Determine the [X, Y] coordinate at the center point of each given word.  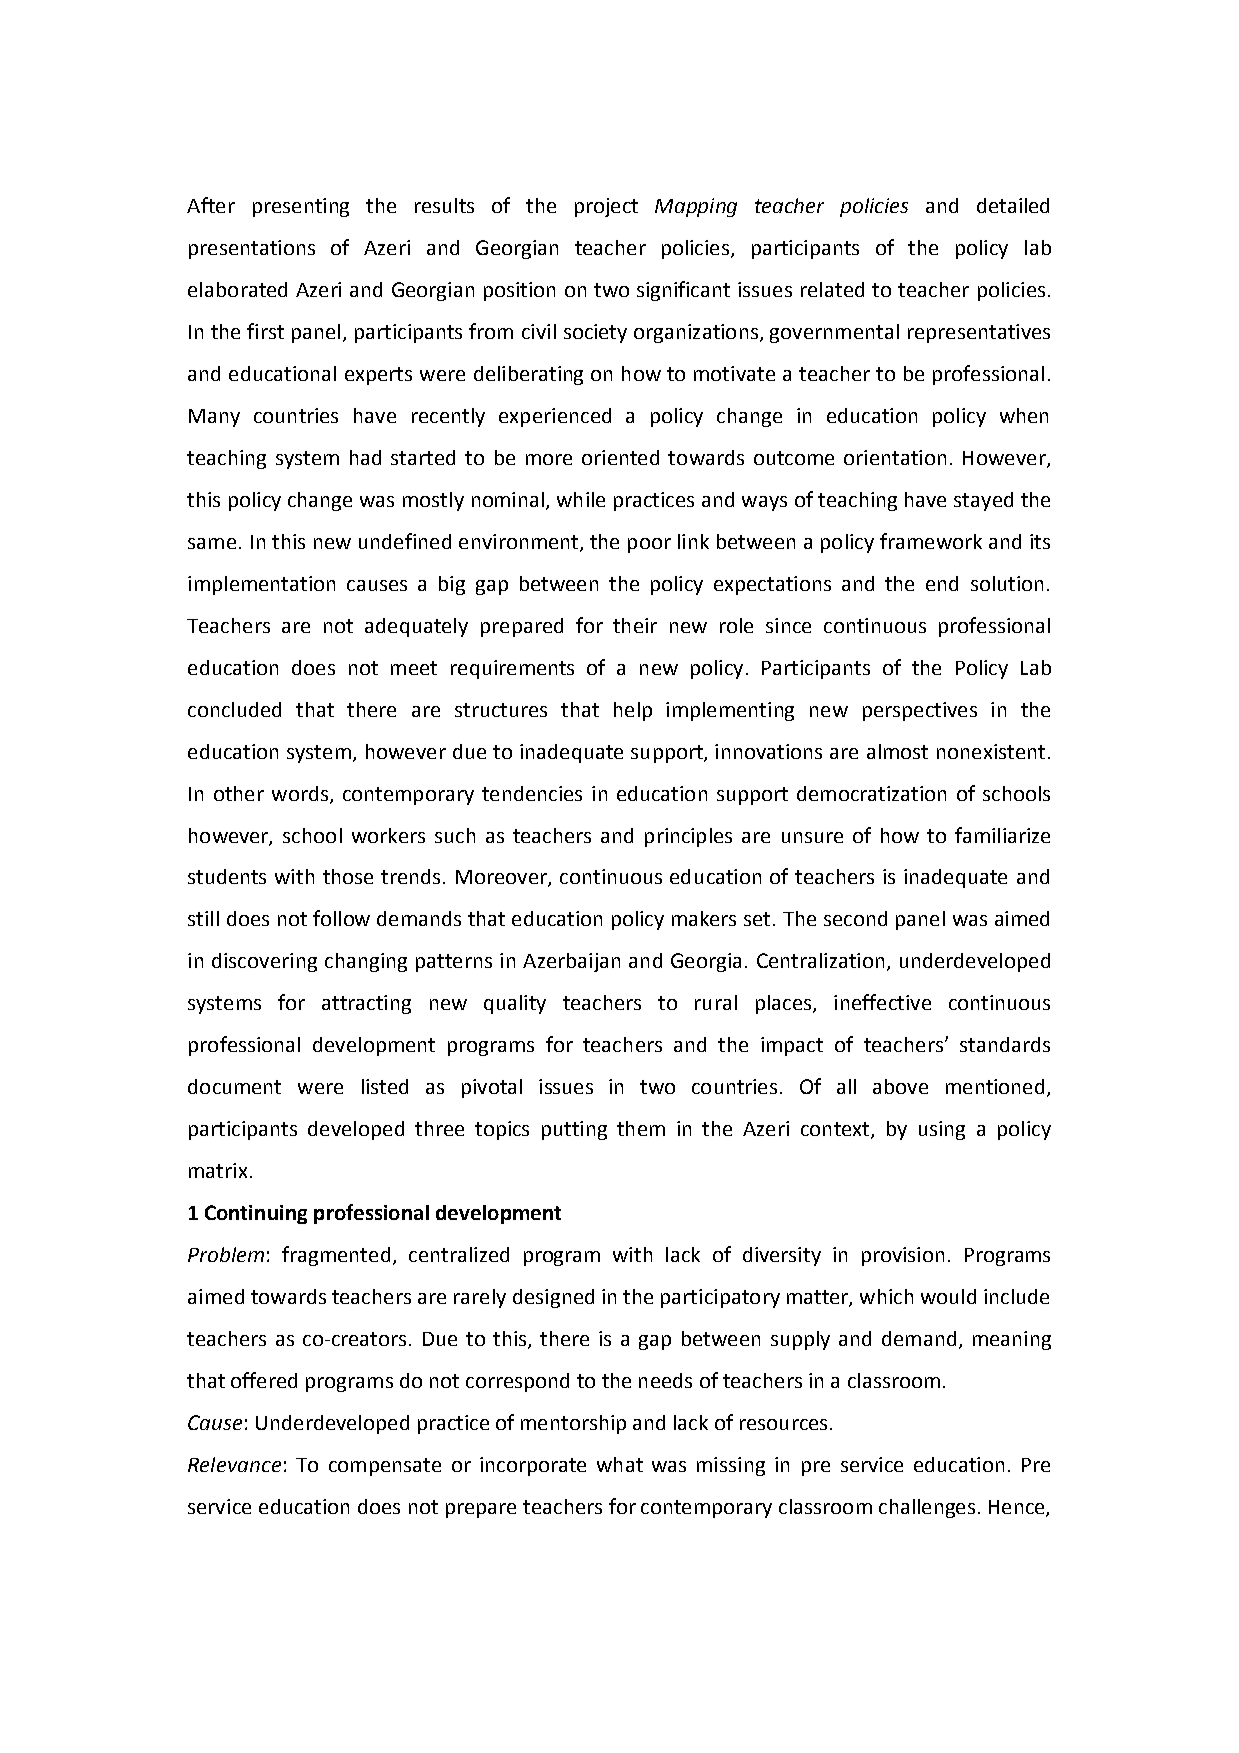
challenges [927, 1508]
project [606, 207]
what [620, 1464]
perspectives [920, 711]
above [900, 1086]
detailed [1013, 205]
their [635, 625]
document [234, 1086]
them [641, 1128]
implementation [261, 585]
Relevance [234, 1464]
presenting [301, 207]
